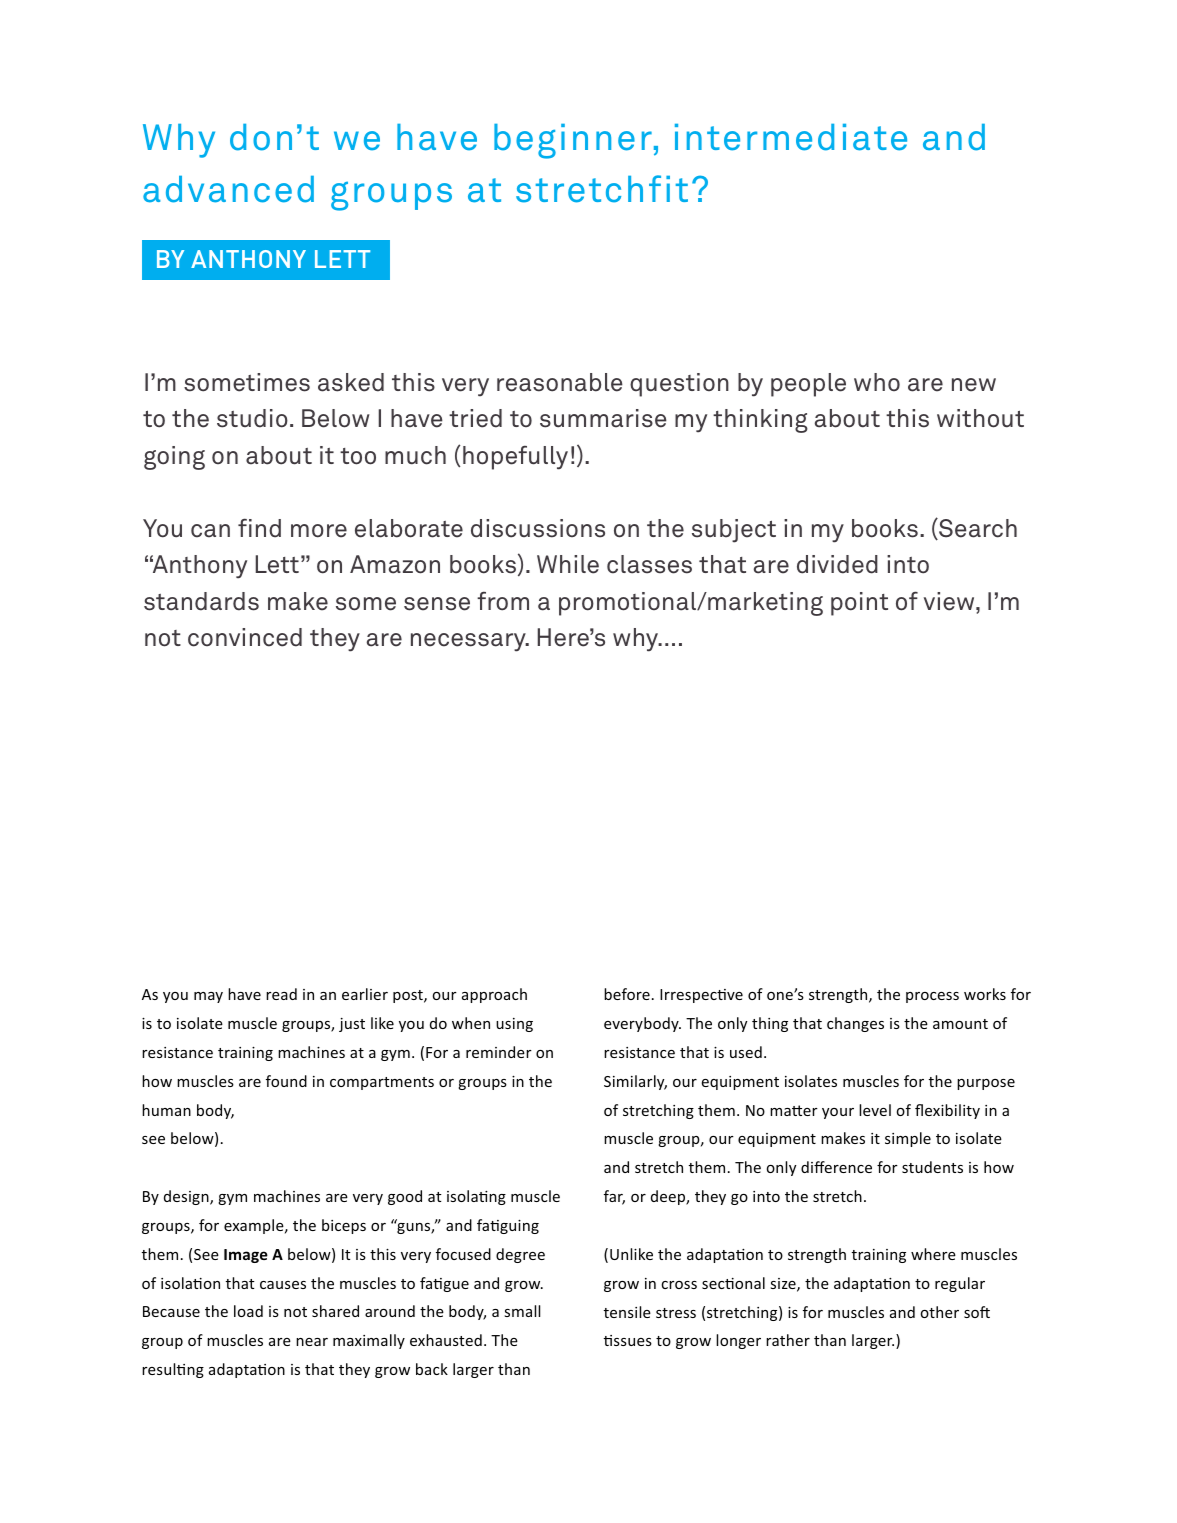 Image resolution: width=1177 pixels, height=1523 pixels. Describe the element at coordinates (281, 994) in the document. I see `read` at that location.
